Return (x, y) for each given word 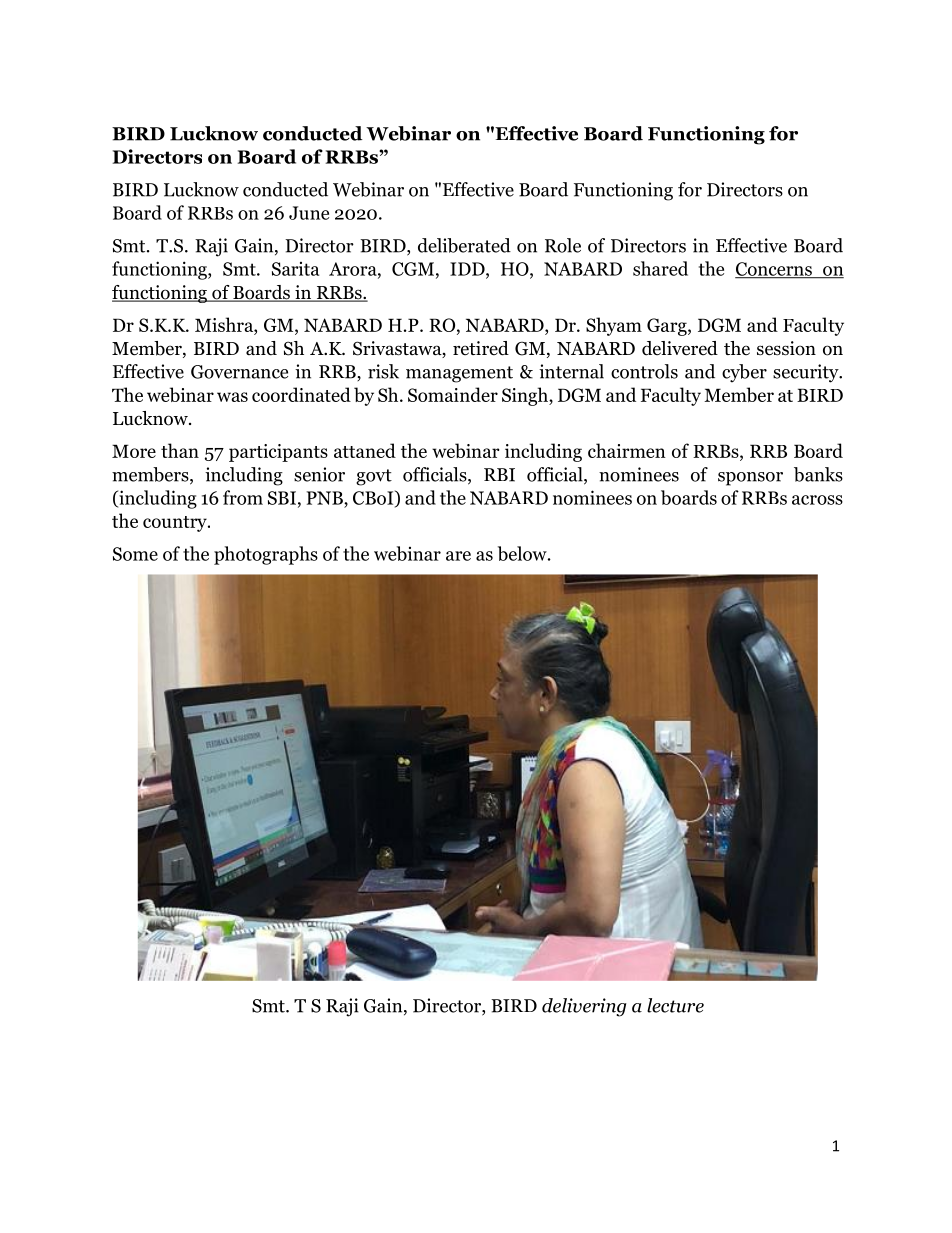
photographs (266, 555)
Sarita (295, 269)
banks (818, 474)
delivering (584, 1007)
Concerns (774, 270)
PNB (326, 498)
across (817, 500)
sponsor (750, 479)
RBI (499, 475)
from (243, 497)
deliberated (464, 245)
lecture (675, 1005)
